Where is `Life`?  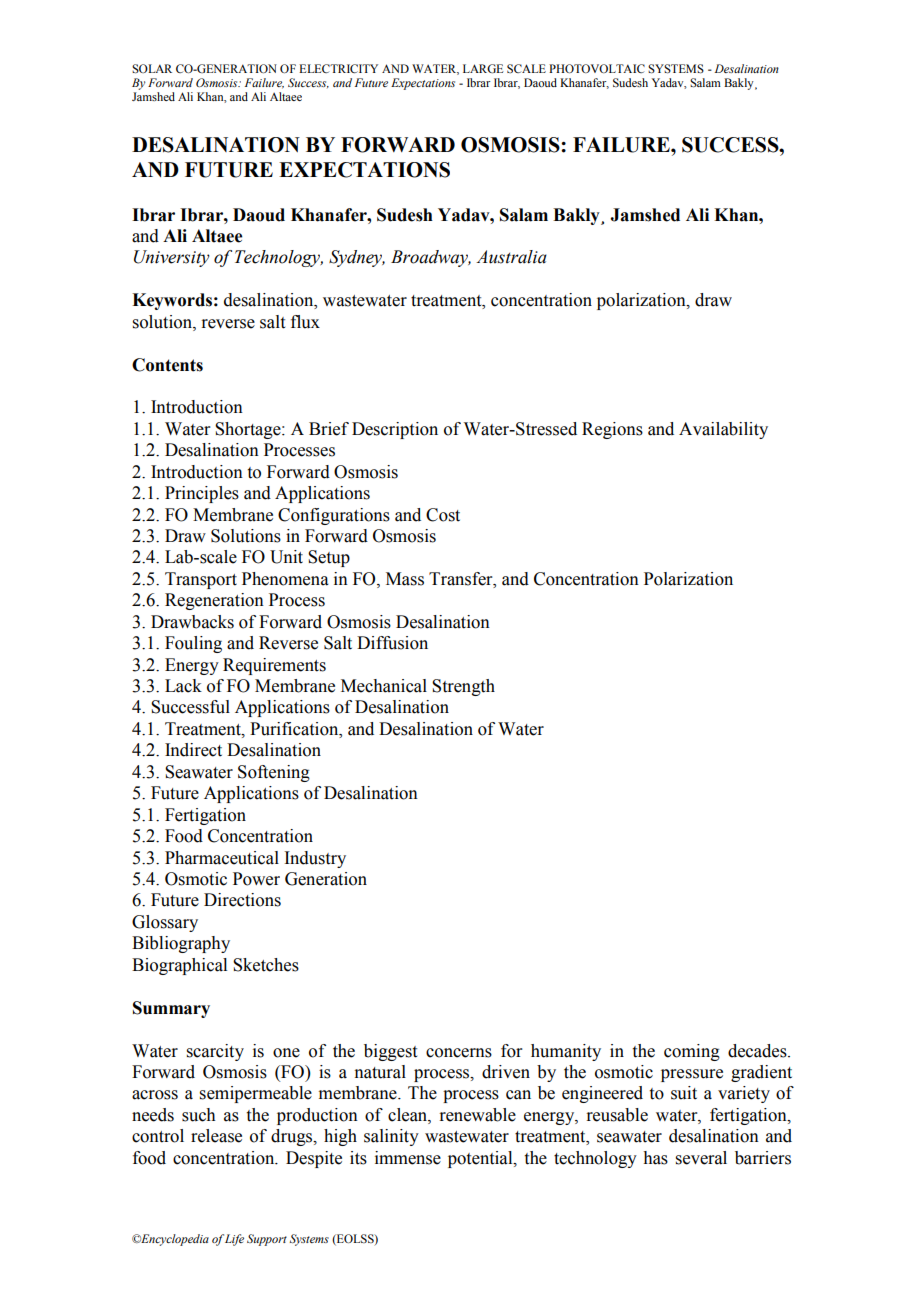
Life is located at coordinates (234, 1240).
